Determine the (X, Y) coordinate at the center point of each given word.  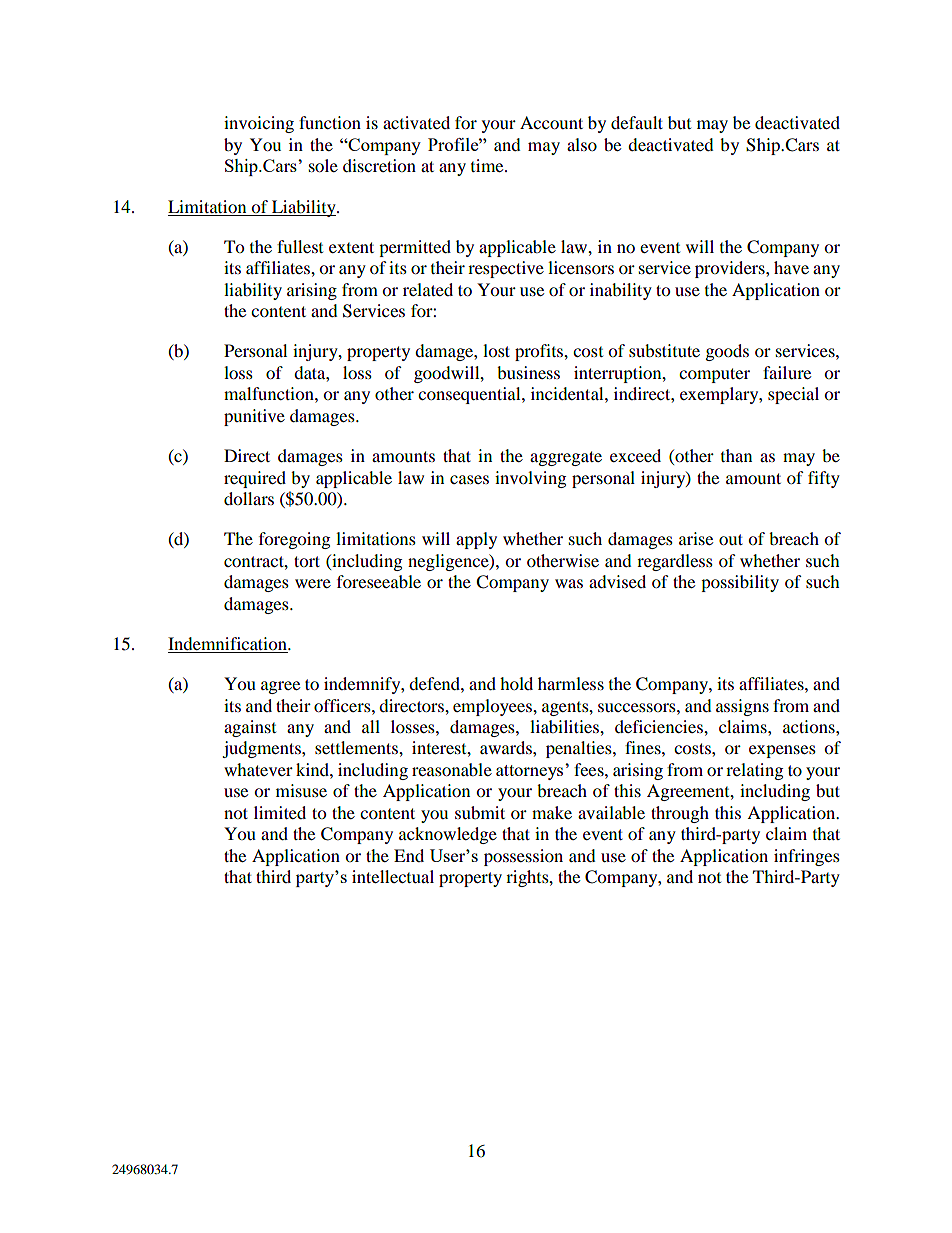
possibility (740, 583)
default (637, 122)
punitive (254, 417)
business (528, 372)
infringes (807, 857)
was (569, 583)
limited (280, 812)
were (313, 583)
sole (323, 165)
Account (551, 122)
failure (787, 372)
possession (523, 857)
